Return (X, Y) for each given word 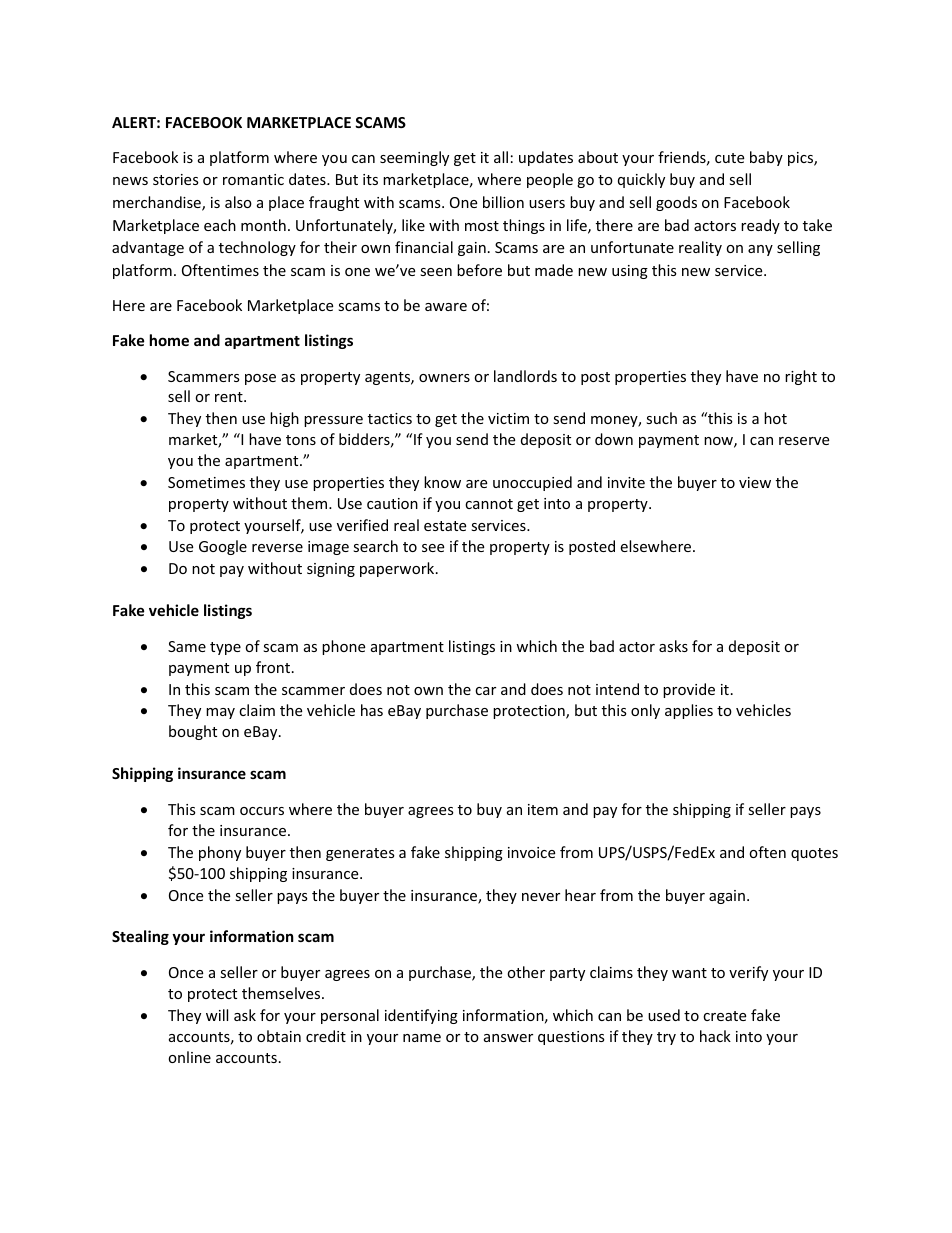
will (217, 1015)
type (225, 648)
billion (503, 202)
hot (775, 418)
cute (729, 158)
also (238, 202)
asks (673, 646)
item (543, 809)
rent (230, 397)
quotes (814, 854)
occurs (262, 811)
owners (444, 378)
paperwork (398, 569)
